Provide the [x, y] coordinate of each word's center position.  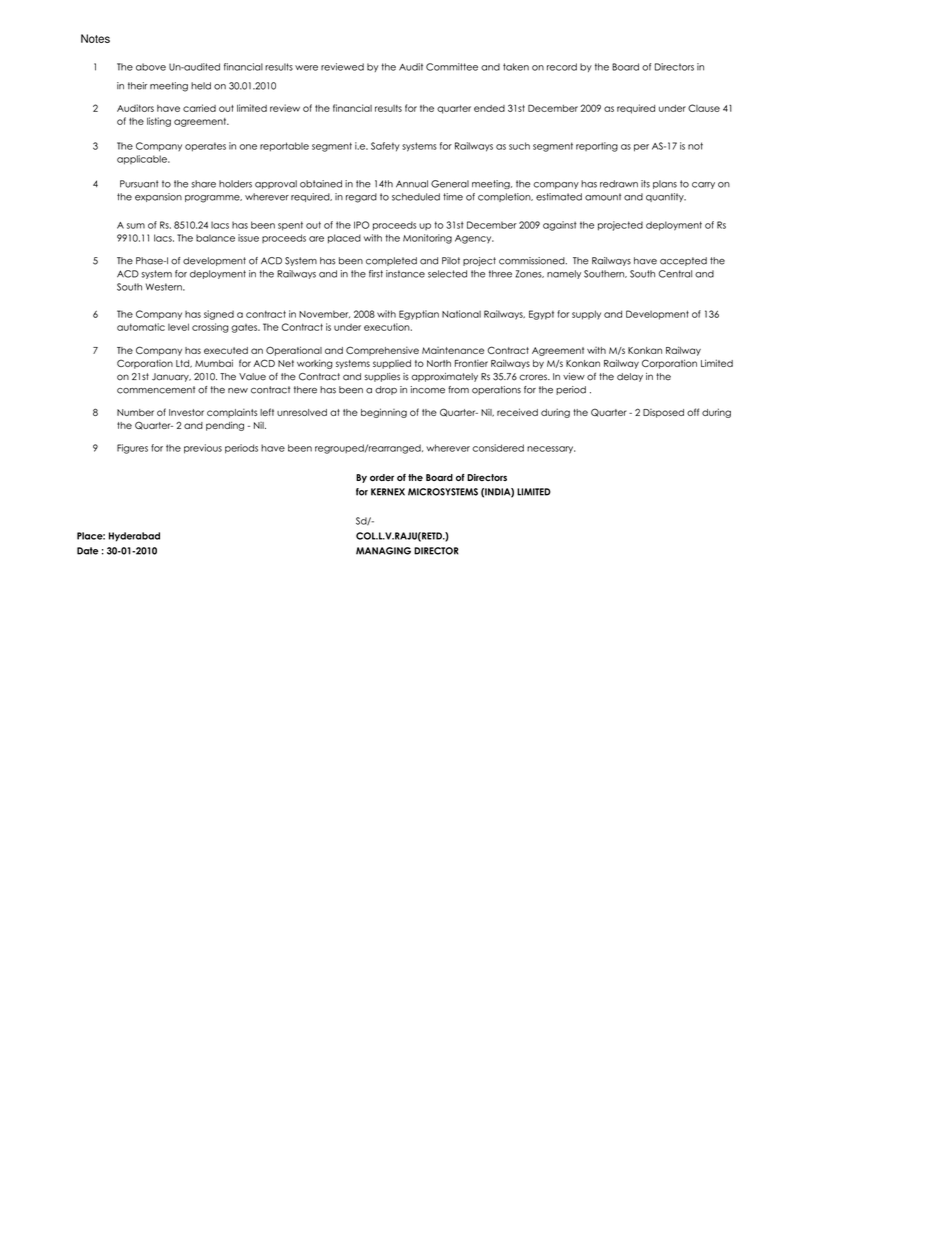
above [151, 67]
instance [405, 274]
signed [219, 315]
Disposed [663, 413]
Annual [412, 184]
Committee [452, 67]
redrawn [619, 184]
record [562, 67]
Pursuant [139, 184]
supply [586, 315]
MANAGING [383, 551]
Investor [186, 412]
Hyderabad [134, 537]
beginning [384, 413]
